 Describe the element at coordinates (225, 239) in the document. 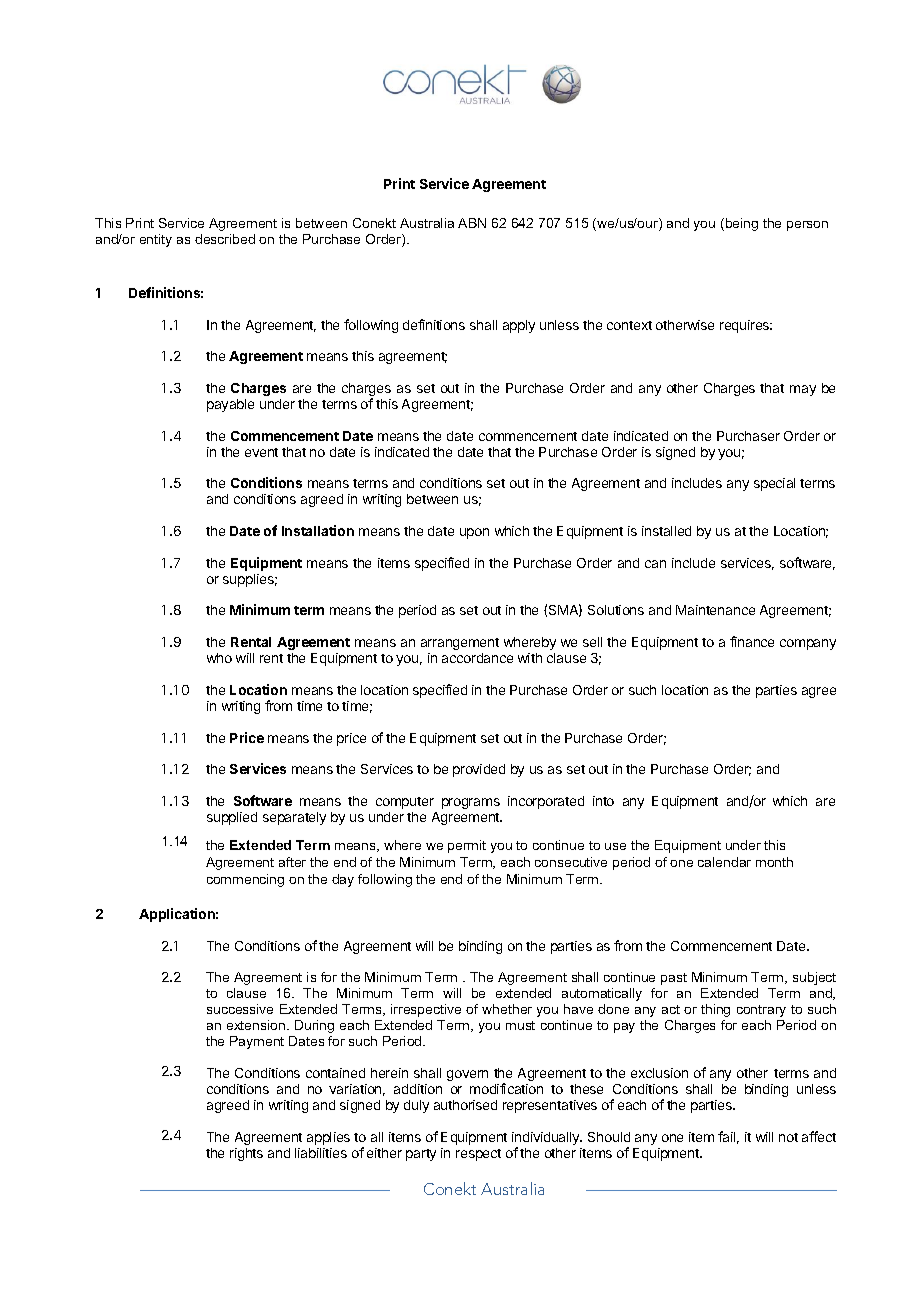

I see `described` at that location.
